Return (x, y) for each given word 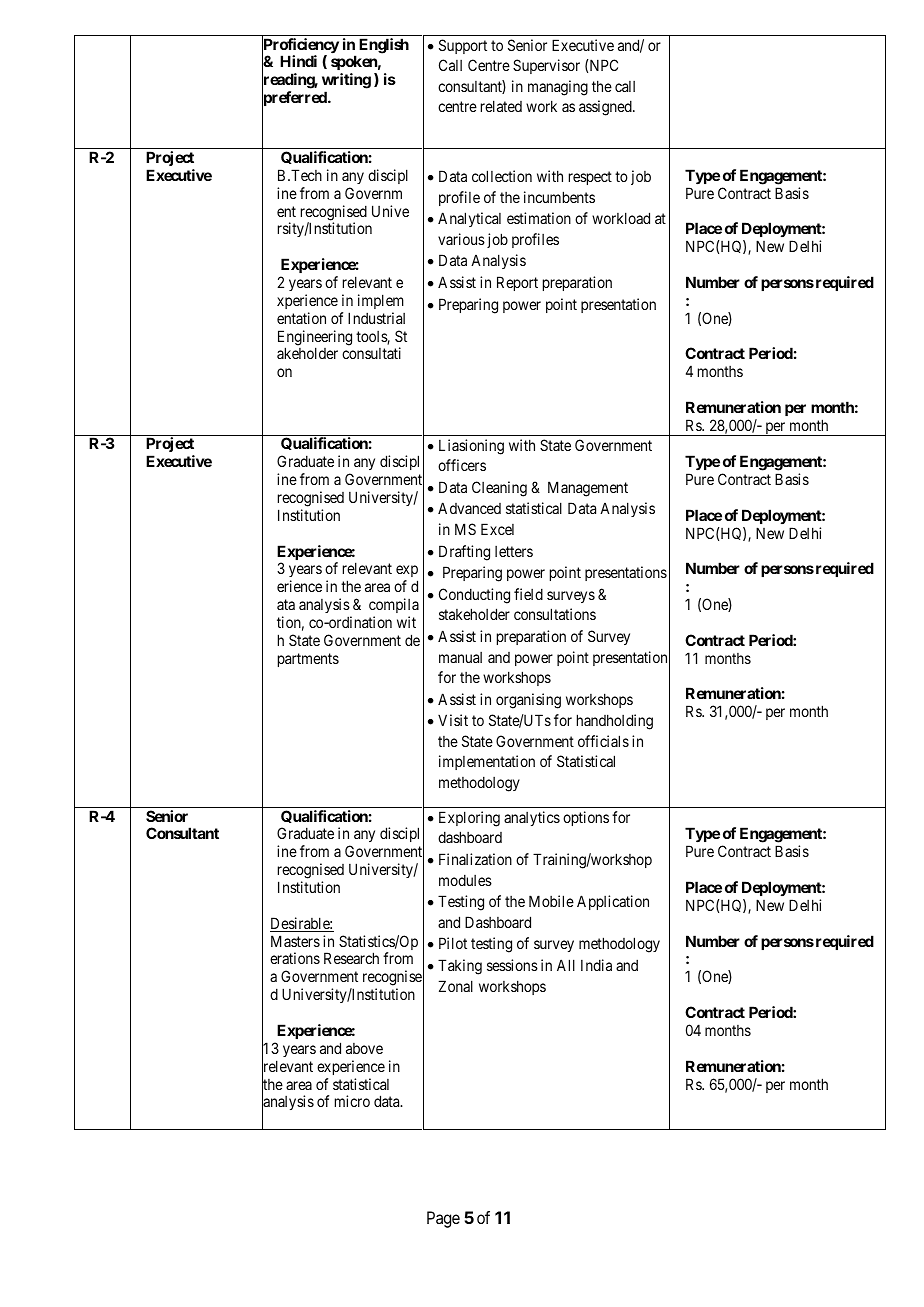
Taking (460, 967)
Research (351, 958)
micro (352, 1101)
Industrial (376, 318)
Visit (453, 720)
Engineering (315, 339)
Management (588, 489)
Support (463, 46)
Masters (295, 941)
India (596, 965)
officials (603, 741)
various (461, 239)
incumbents (559, 197)
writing (346, 82)
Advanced (469, 508)
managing (558, 88)
